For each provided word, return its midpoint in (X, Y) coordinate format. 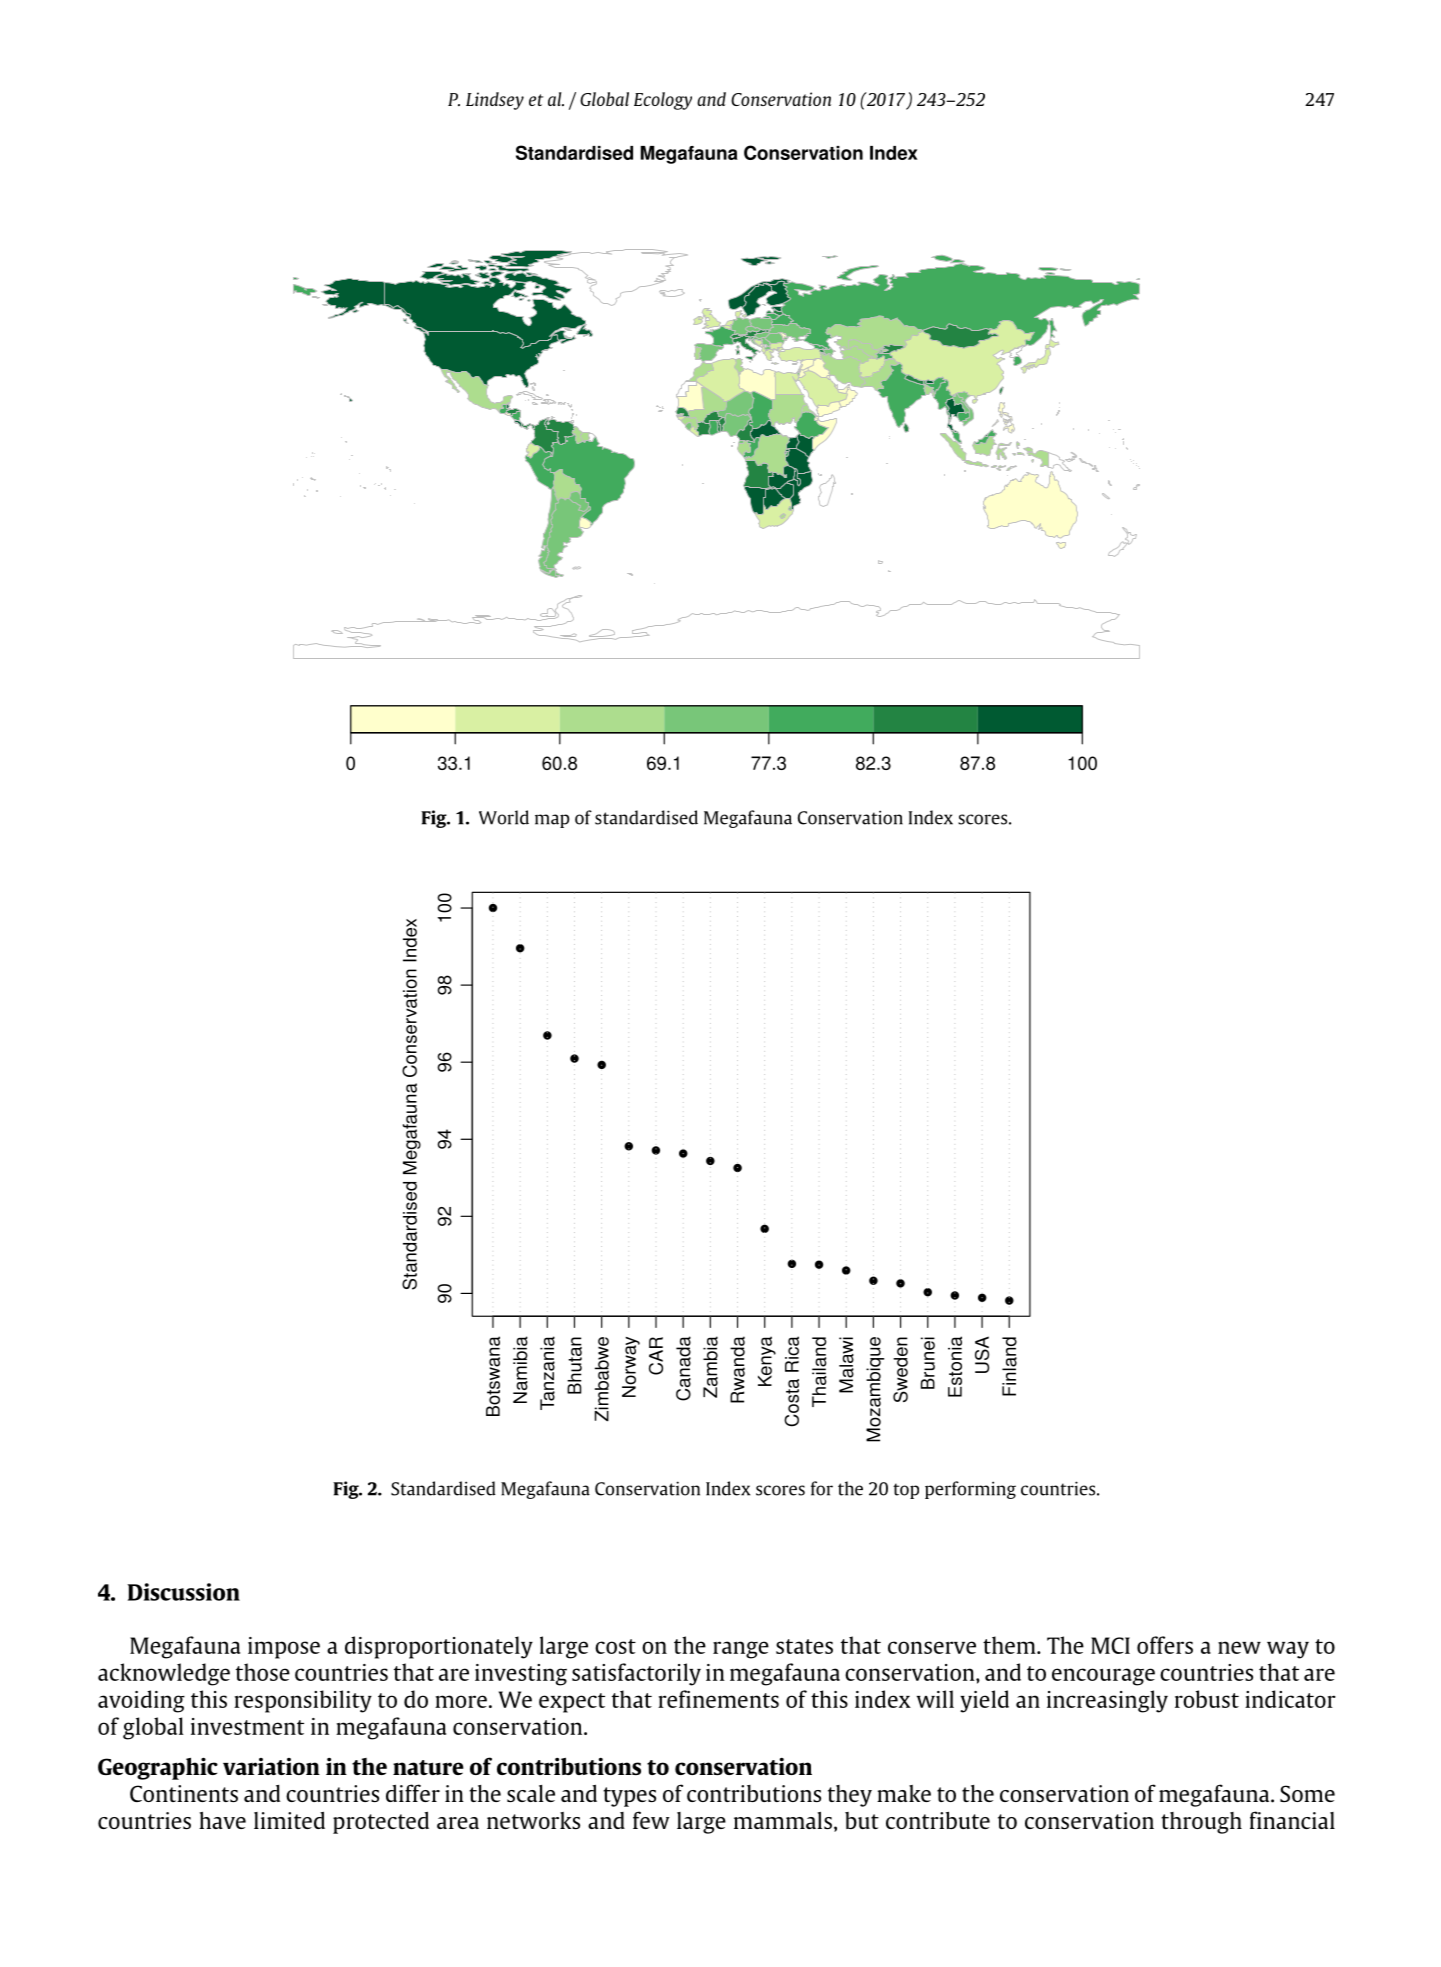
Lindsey (495, 101)
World (504, 817)
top (906, 1491)
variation (271, 1766)
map (552, 821)
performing (970, 1490)
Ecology (663, 101)
